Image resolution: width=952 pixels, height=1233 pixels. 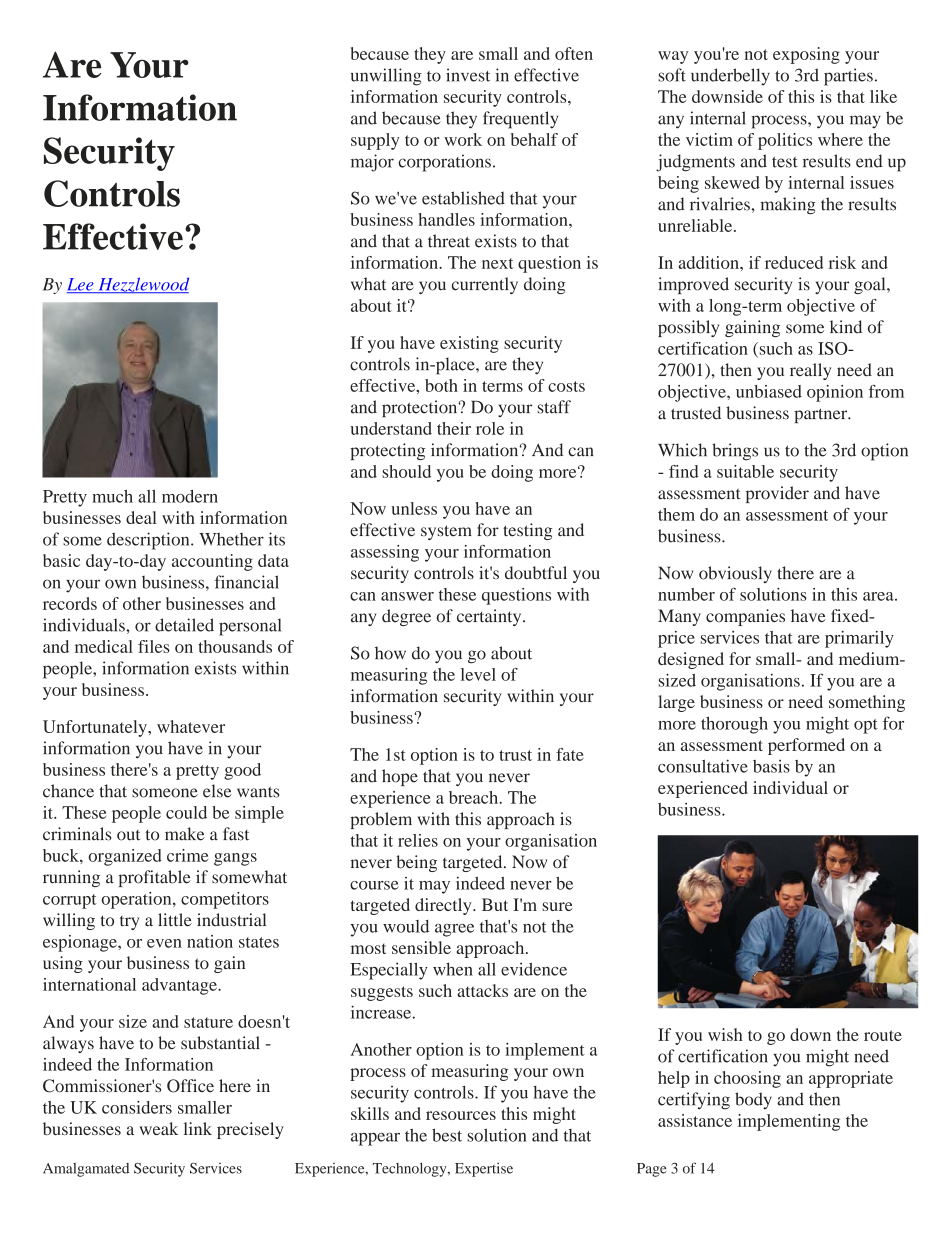 What do you see at coordinates (158, 1128) in the screenshot?
I see `weak` at bounding box center [158, 1128].
